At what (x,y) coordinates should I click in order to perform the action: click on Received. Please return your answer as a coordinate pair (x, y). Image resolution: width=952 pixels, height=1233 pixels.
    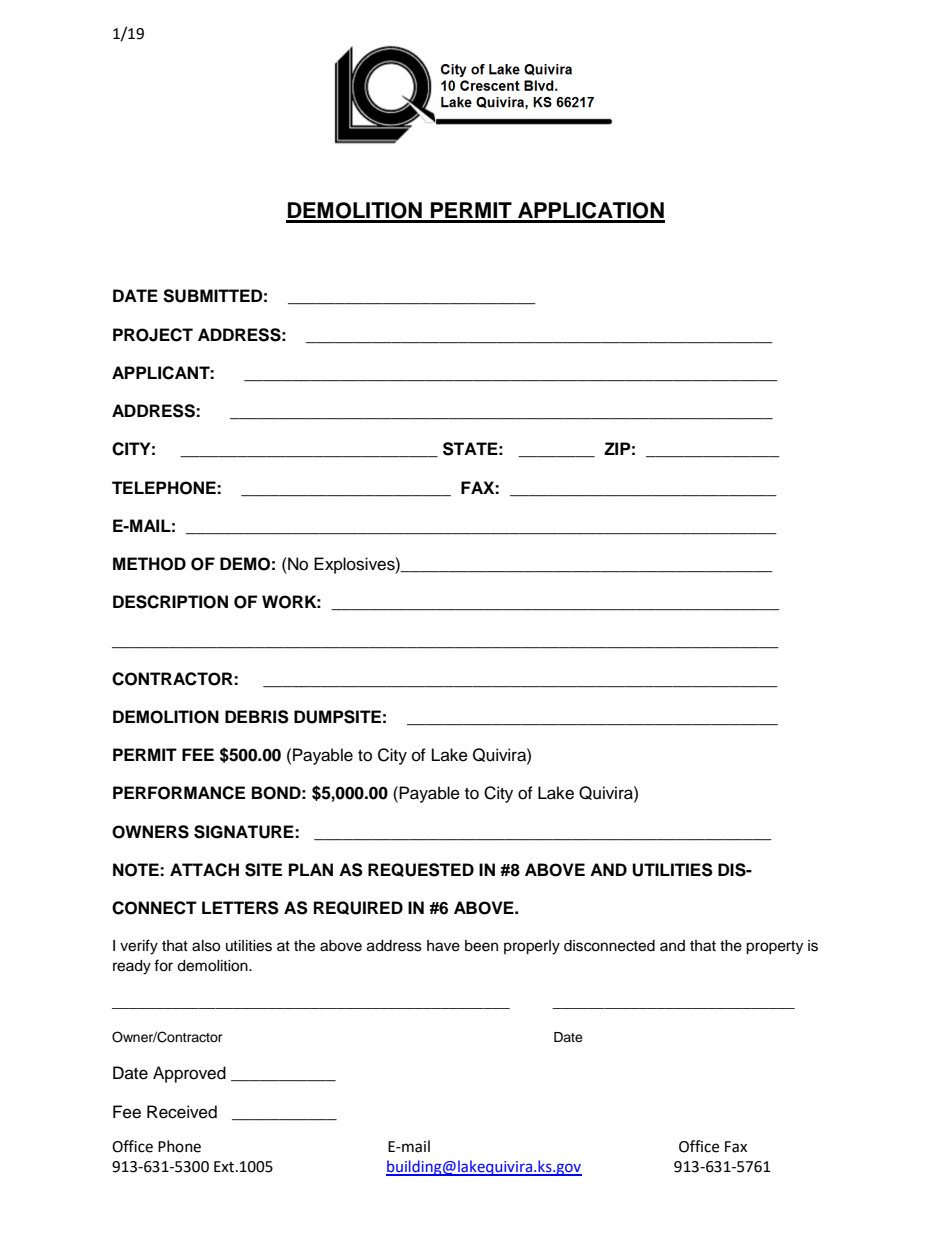
    Looking at the image, I should click on (182, 1112).
